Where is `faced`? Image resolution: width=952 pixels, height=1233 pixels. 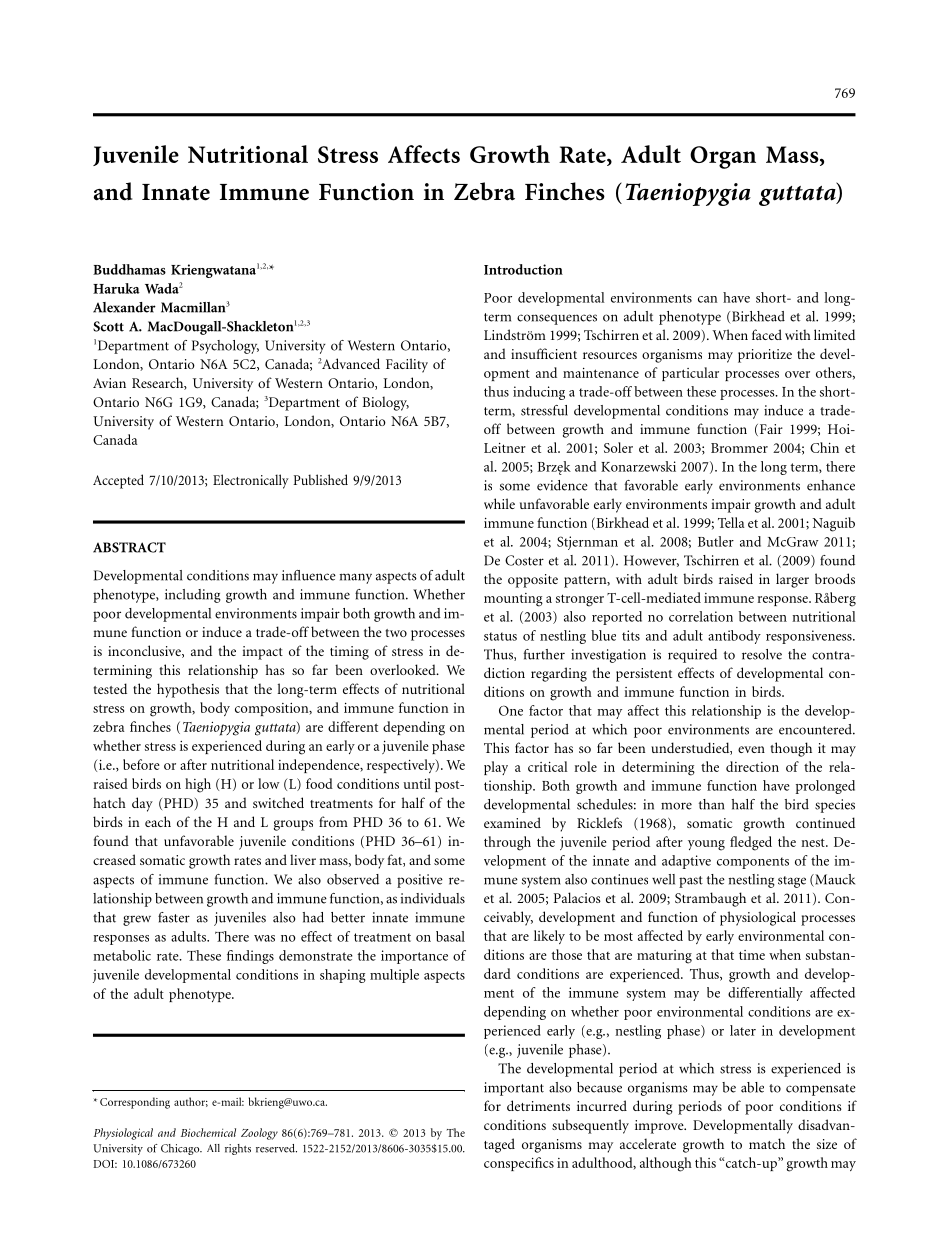 faced is located at coordinates (767, 334).
